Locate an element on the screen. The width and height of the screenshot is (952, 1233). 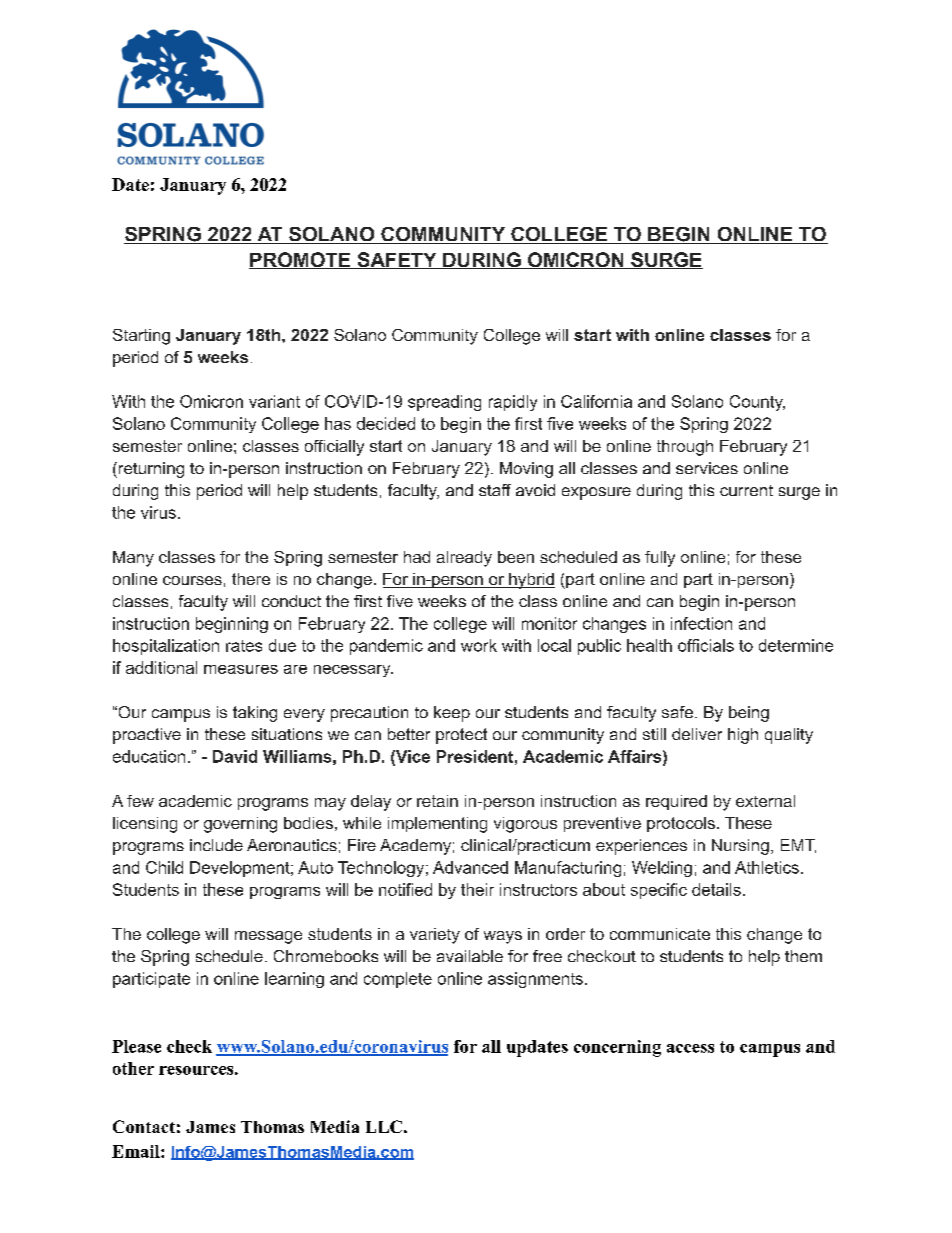
courses is located at coordinates (192, 580).
